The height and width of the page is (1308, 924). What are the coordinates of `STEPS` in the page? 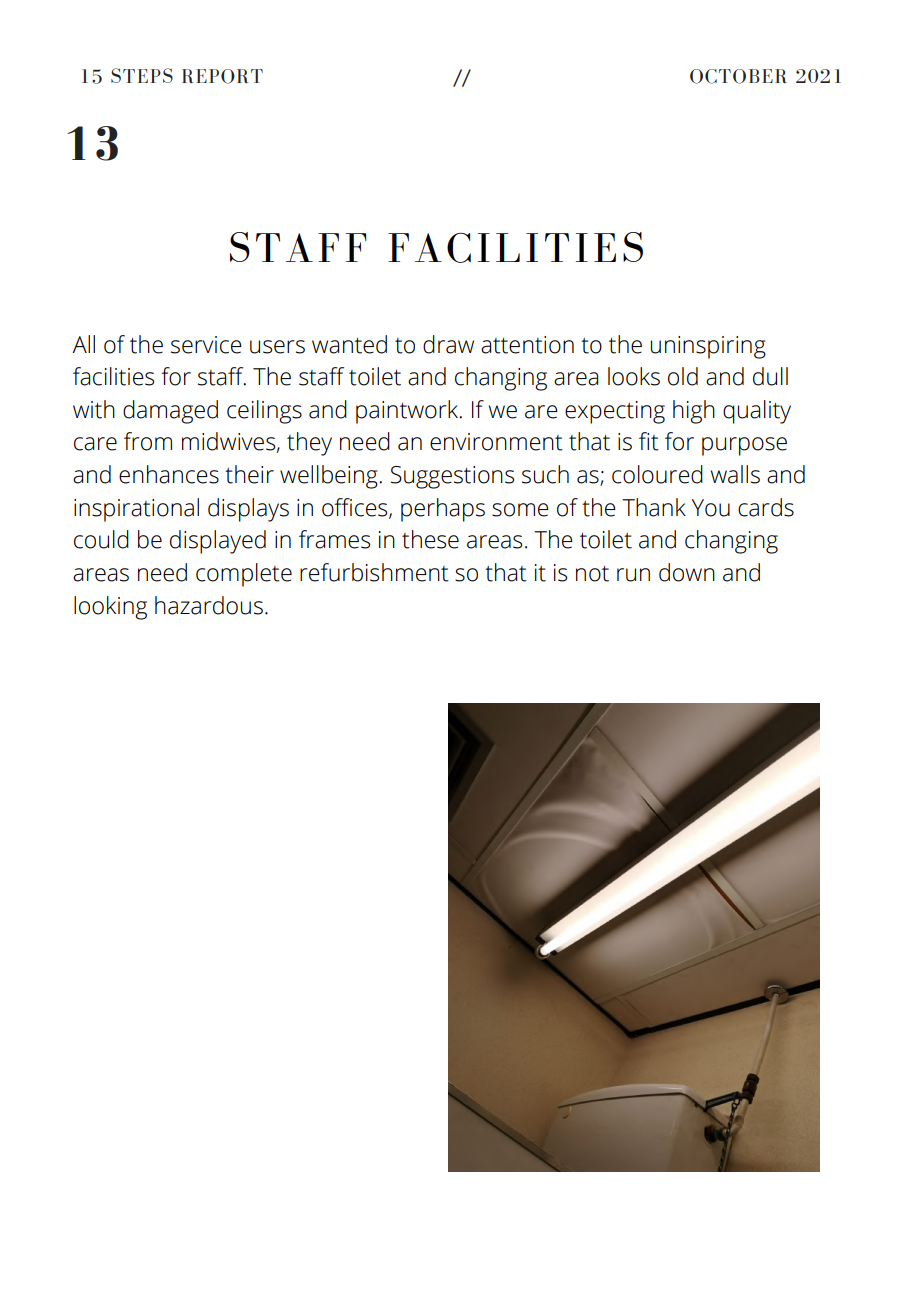 It's located at (142, 75).
